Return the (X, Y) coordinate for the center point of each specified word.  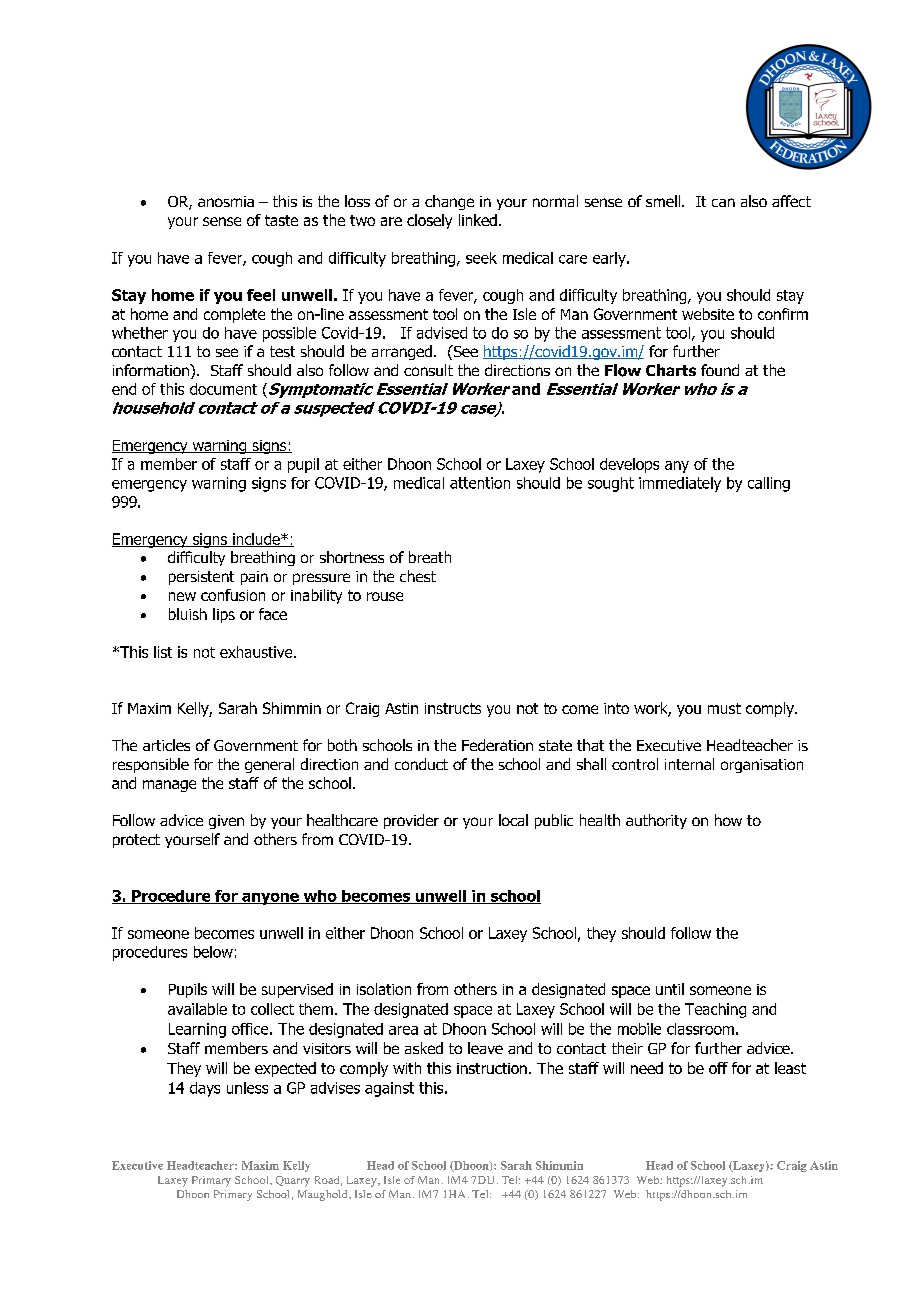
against (389, 1089)
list (163, 652)
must (724, 708)
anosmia (226, 201)
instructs (453, 708)
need (647, 1068)
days (205, 1089)
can (723, 202)
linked (478, 220)
